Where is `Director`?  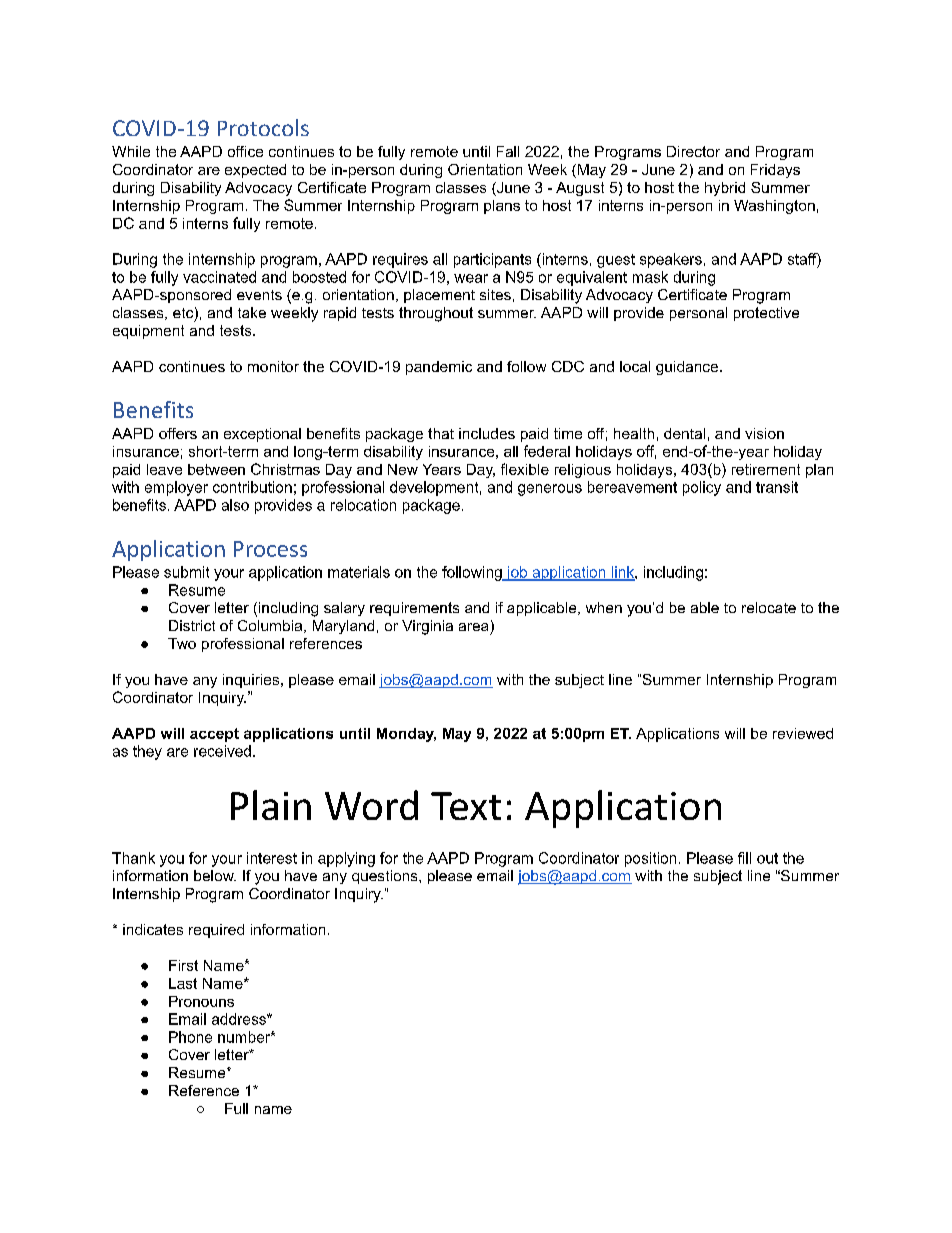 Director is located at coordinates (693, 151).
